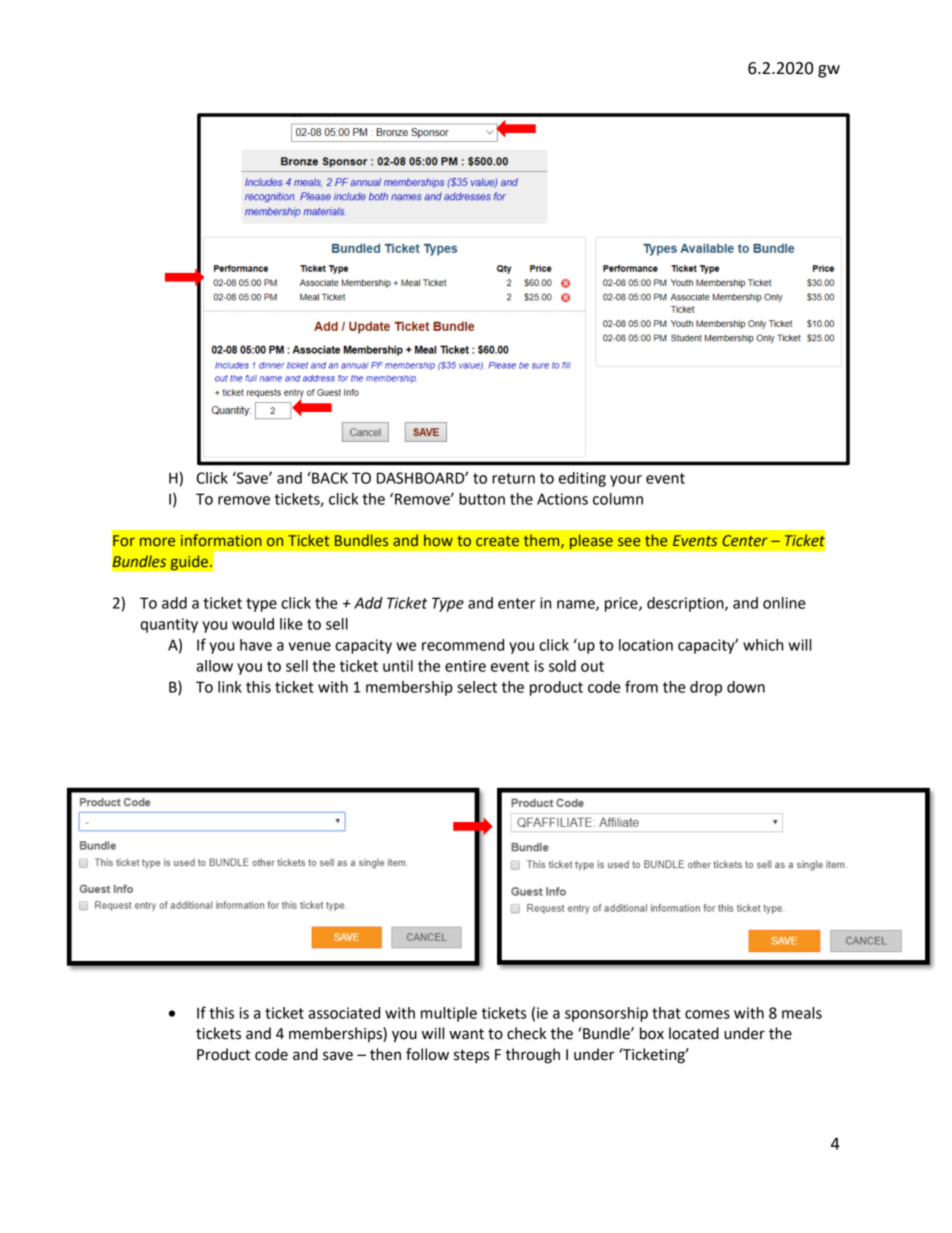 The width and height of the screenshot is (952, 1233). Describe the element at coordinates (344, 1013) in the screenshot. I see `associated` at that location.
